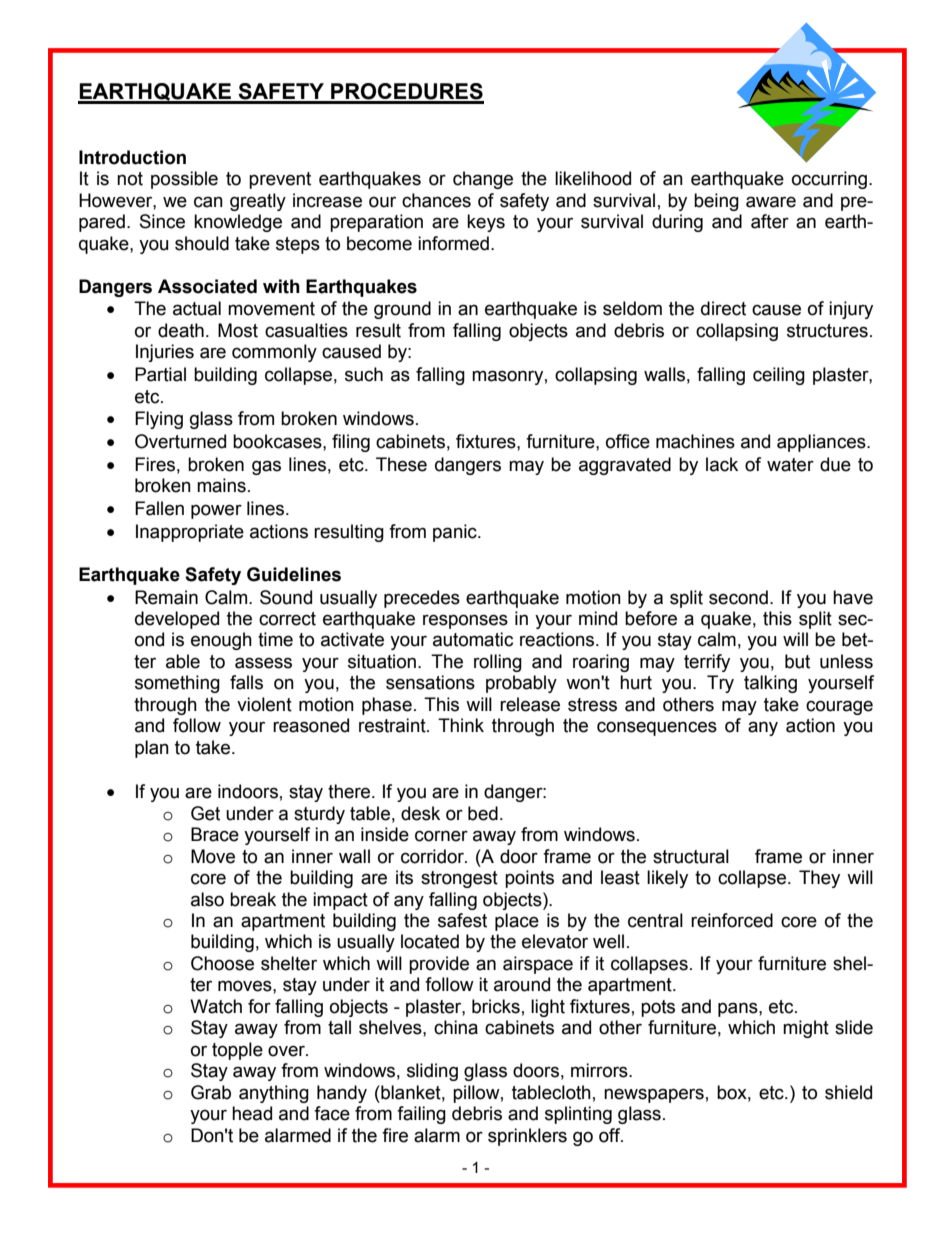  I want to click on aware, so click(771, 202).
